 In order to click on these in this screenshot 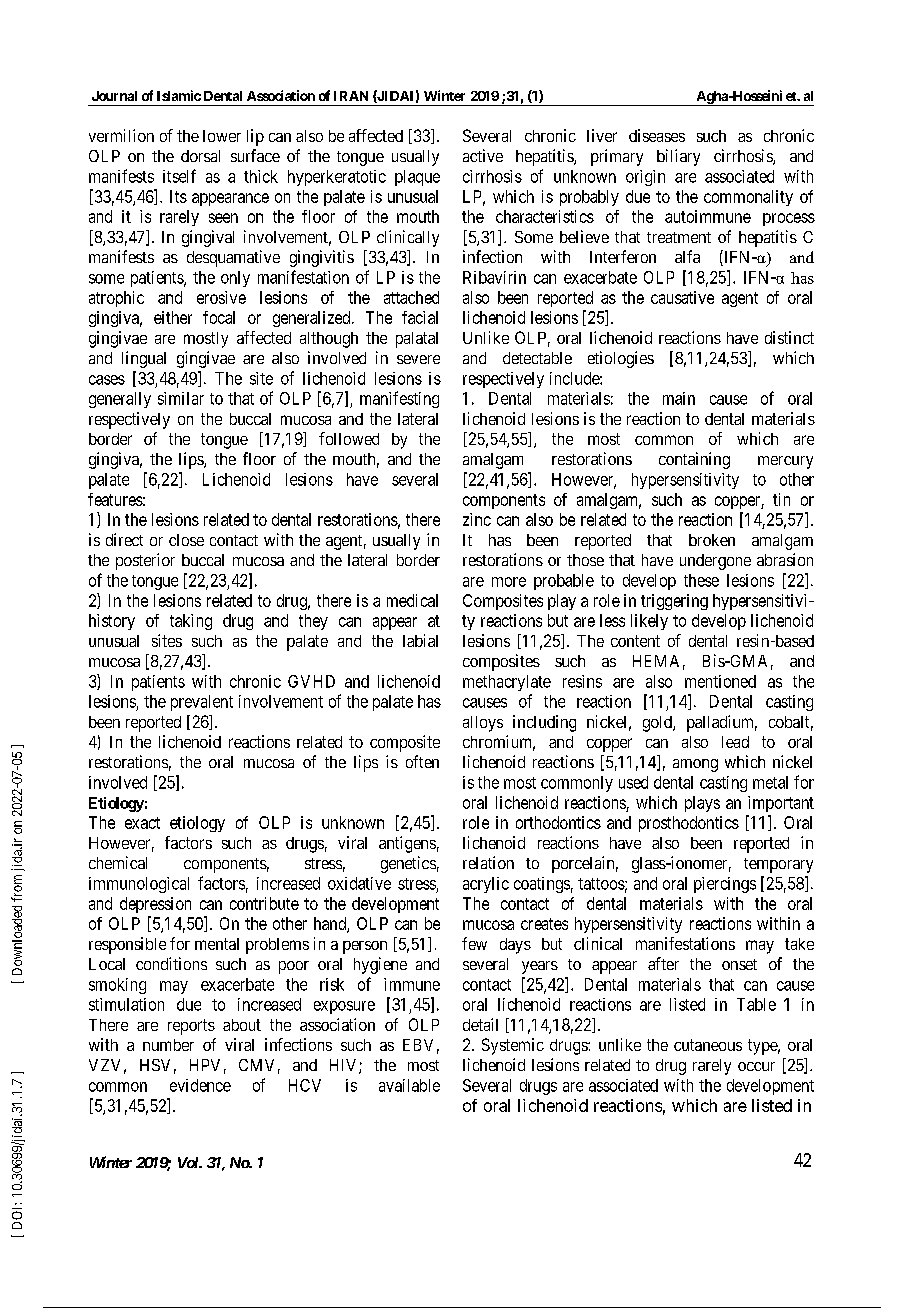, I will do `click(701, 580)`.
